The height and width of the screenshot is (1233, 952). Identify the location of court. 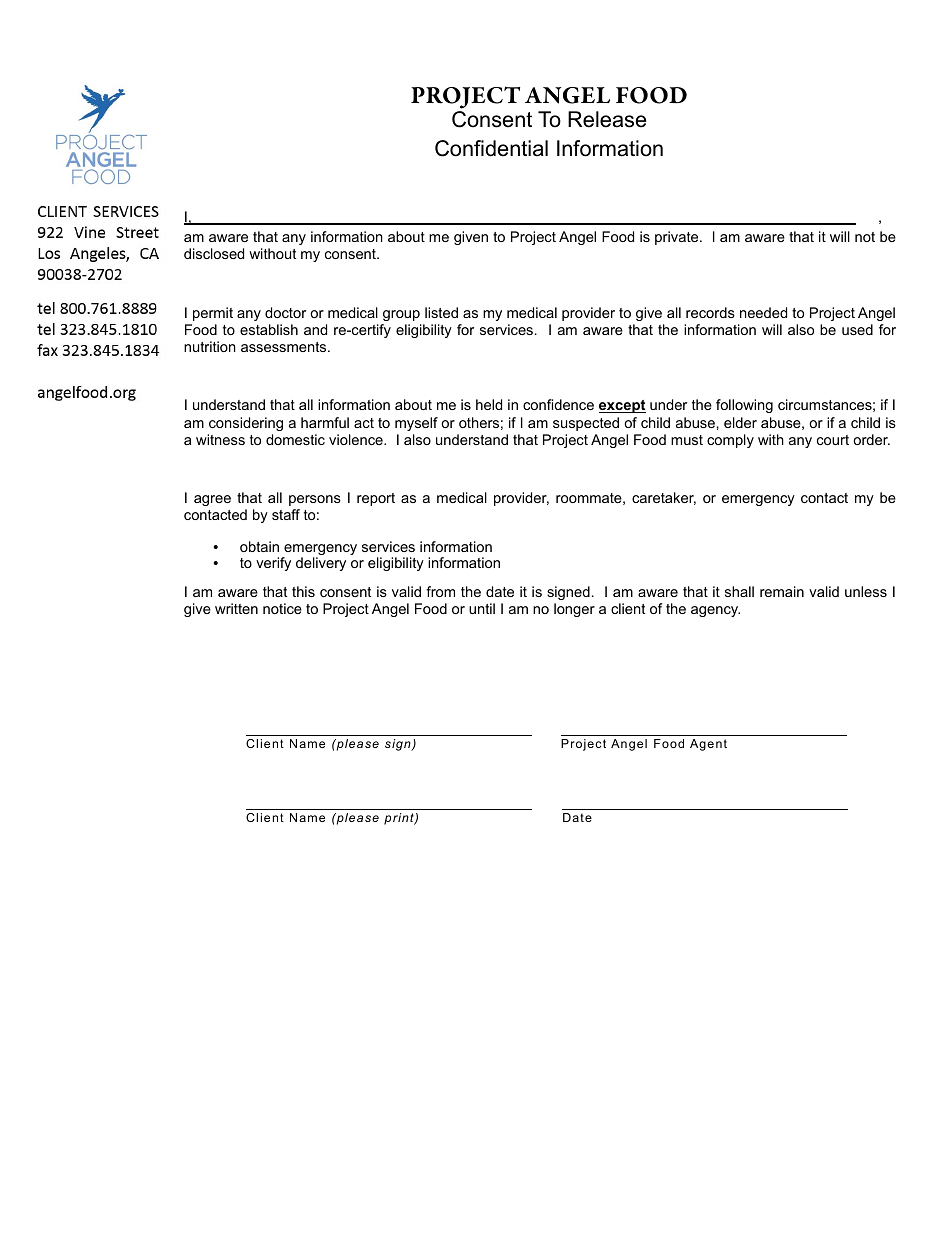
(833, 440).
